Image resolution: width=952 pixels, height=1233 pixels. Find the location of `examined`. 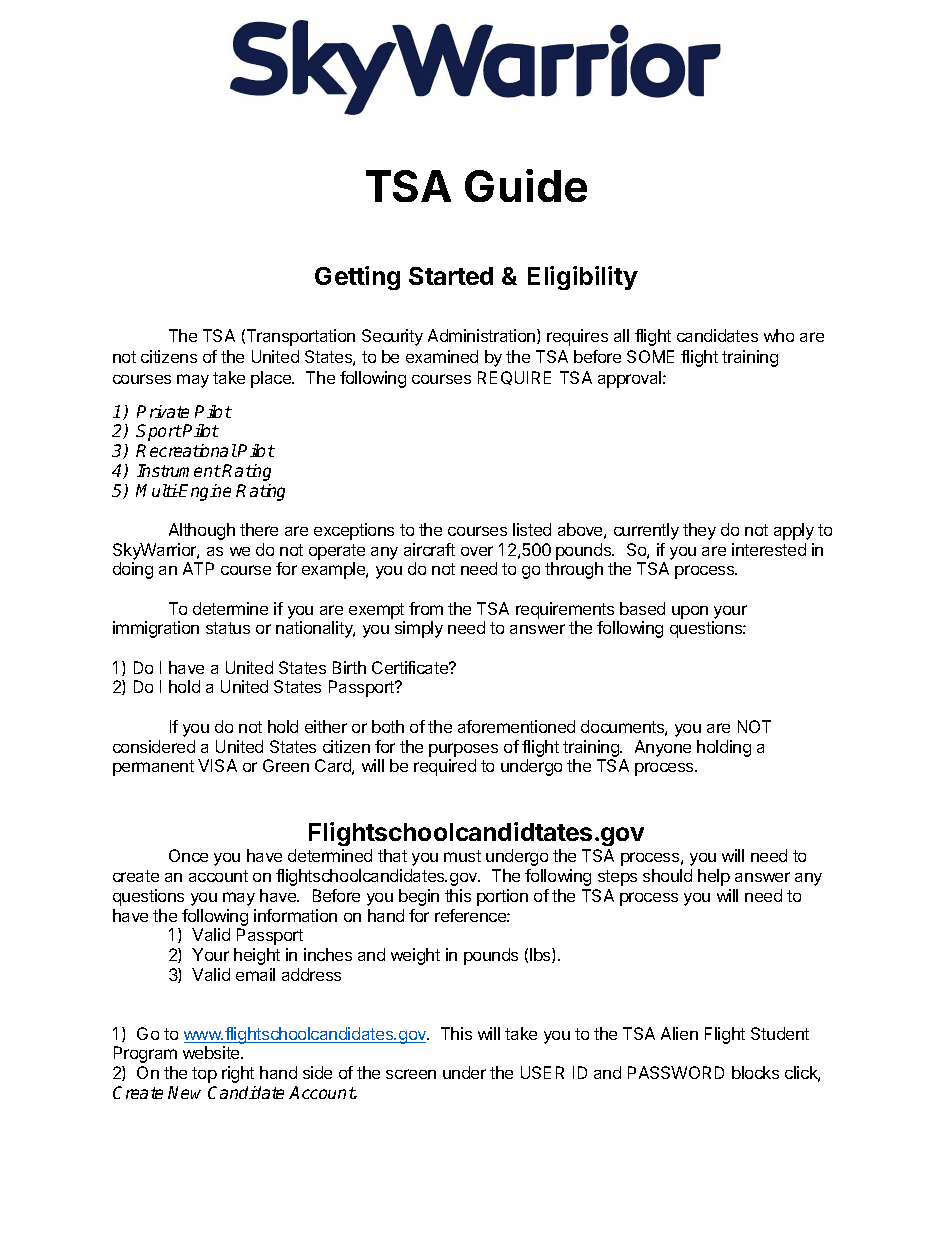

examined is located at coordinates (442, 356).
